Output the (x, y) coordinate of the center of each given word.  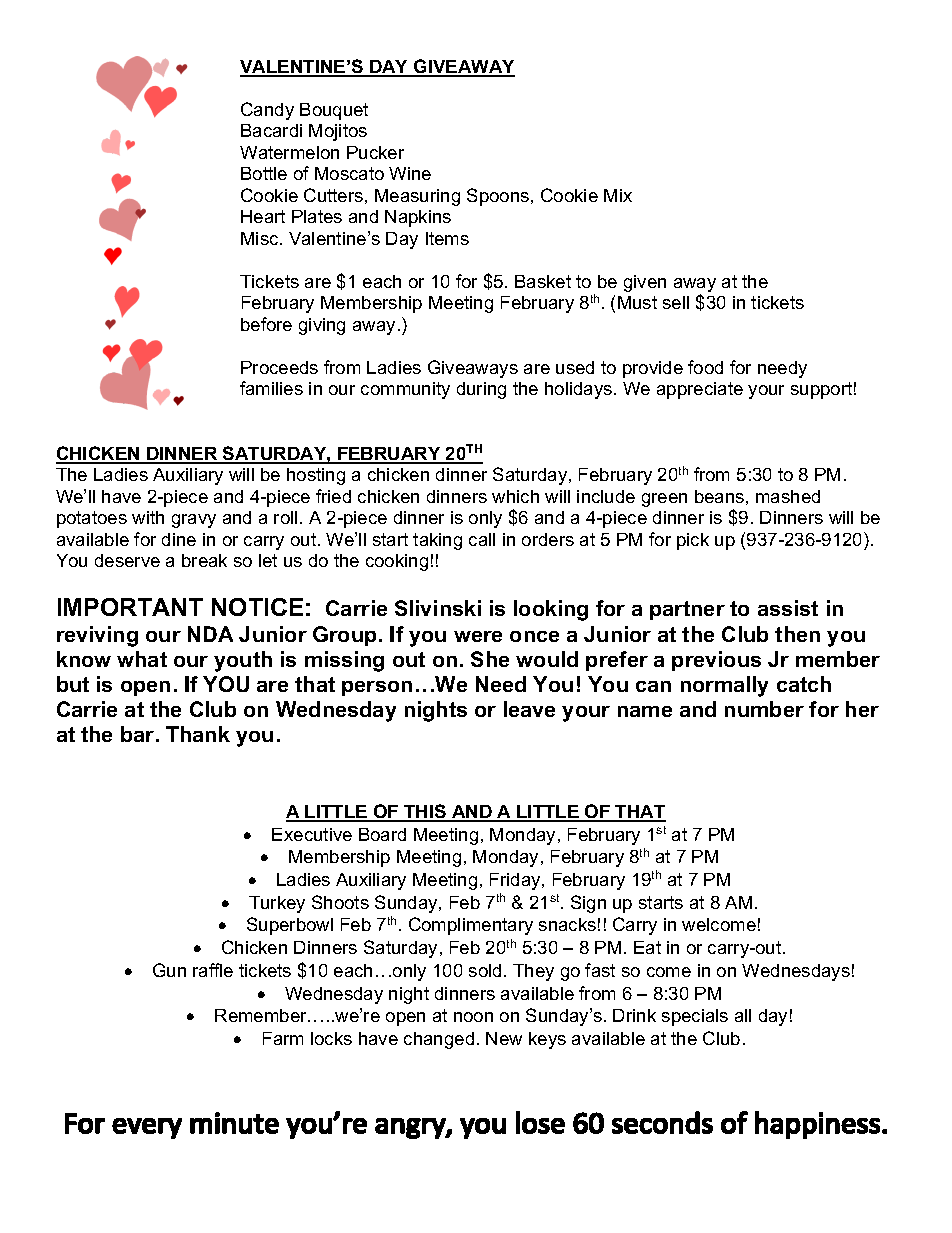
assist (788, 608)
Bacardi (271, 130)
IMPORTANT (130, 607)
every (147, 1128)
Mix (618, 195)
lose (540, 1122)
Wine (410, 173)
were (478, 636)
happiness (817, 1125)
